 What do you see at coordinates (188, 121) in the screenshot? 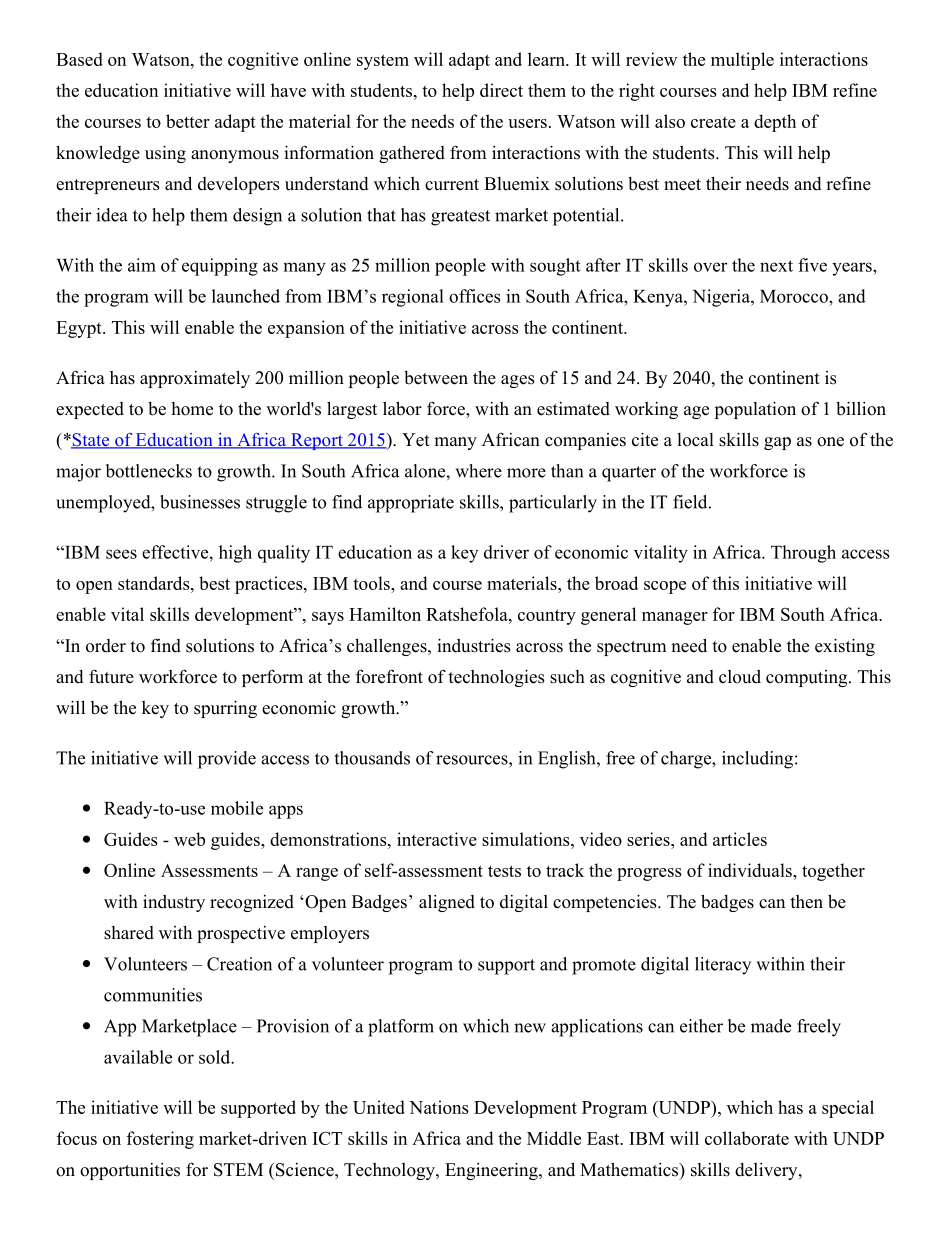
I see `better` at bounding box center [188, 121].
